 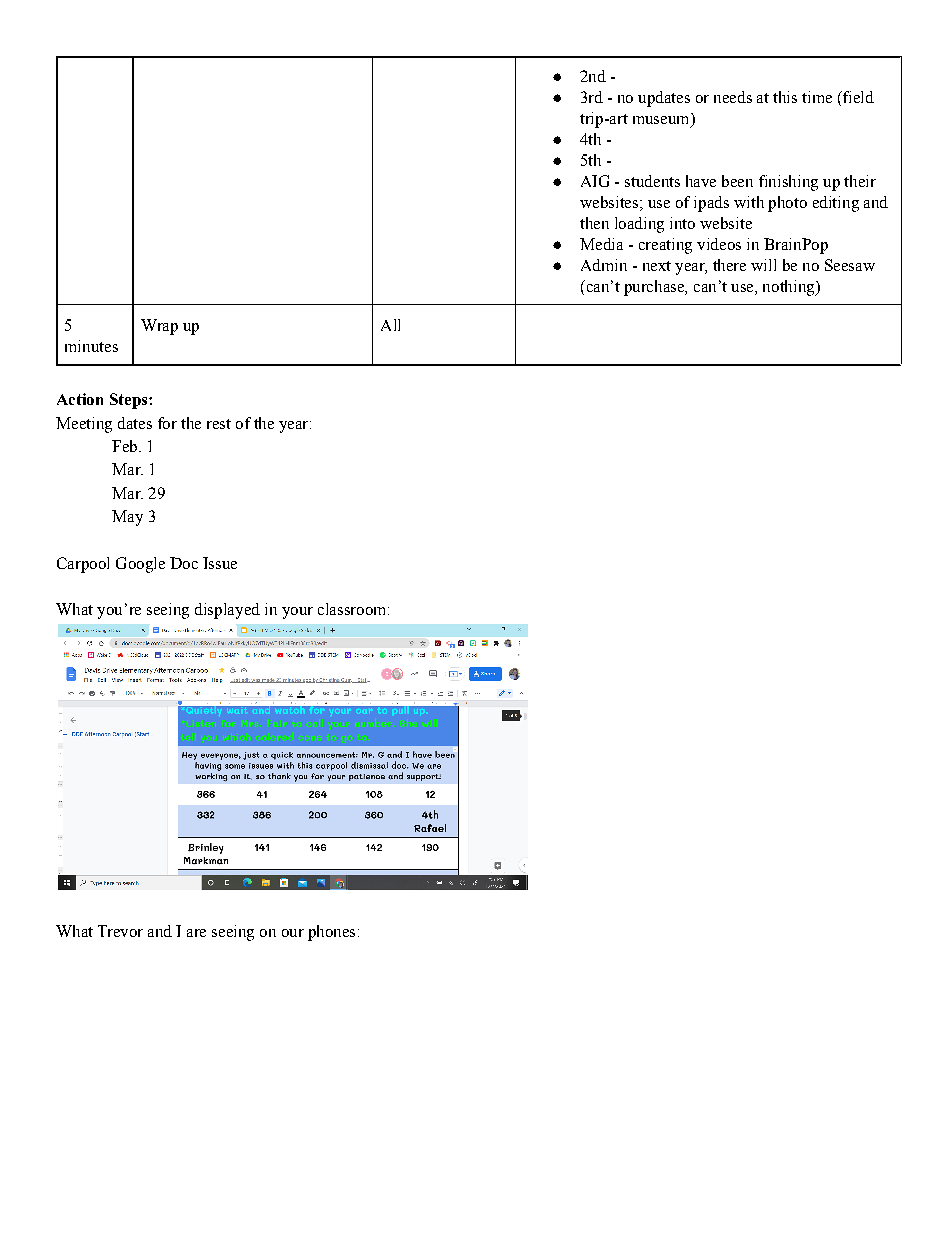 I want to click on are, so click(x=196, y=933).
